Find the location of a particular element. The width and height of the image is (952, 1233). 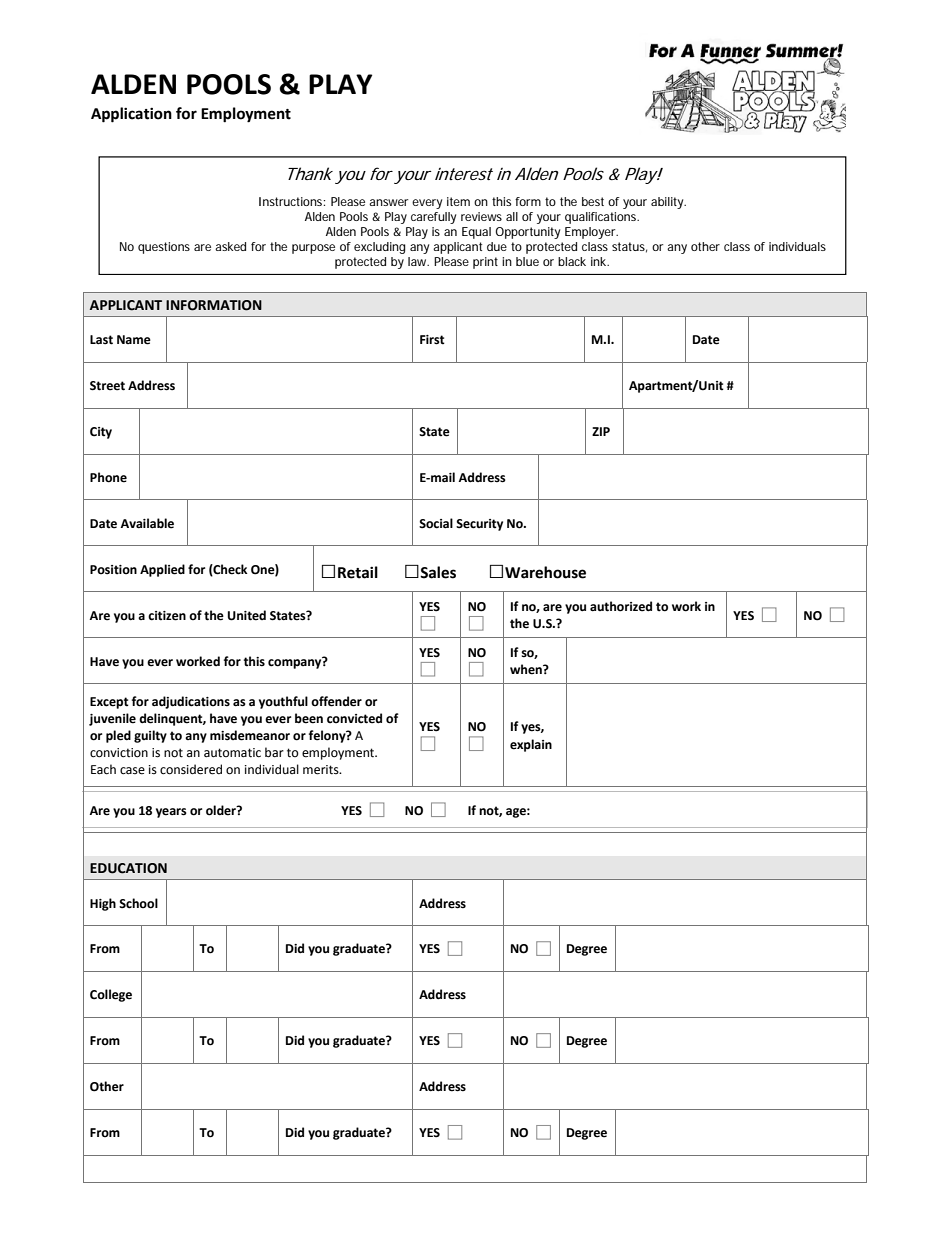

authorized is located at coordinates (621, 606).
